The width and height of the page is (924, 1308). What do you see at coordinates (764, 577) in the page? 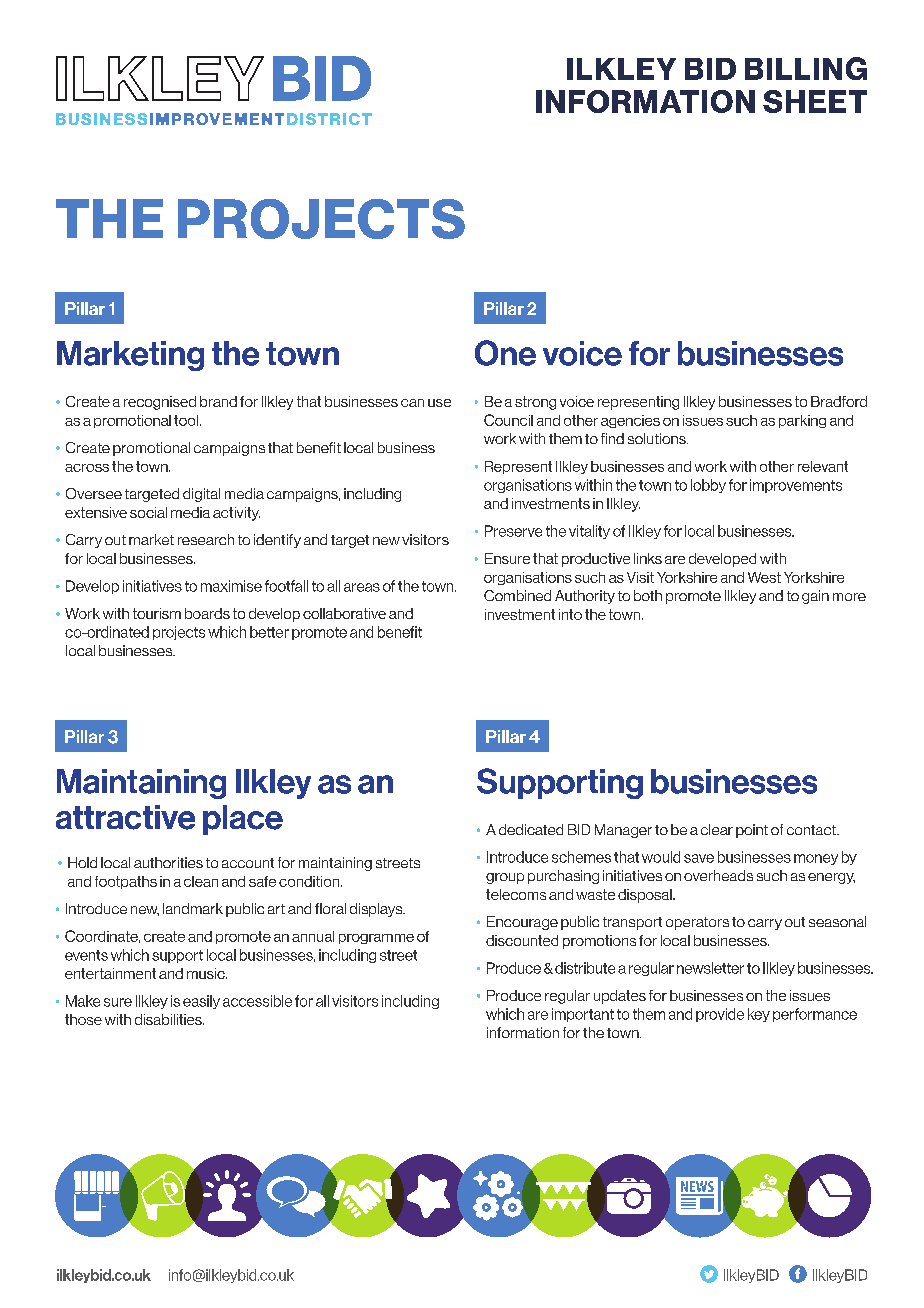
I see `West` at bounding box center [764, 577].
